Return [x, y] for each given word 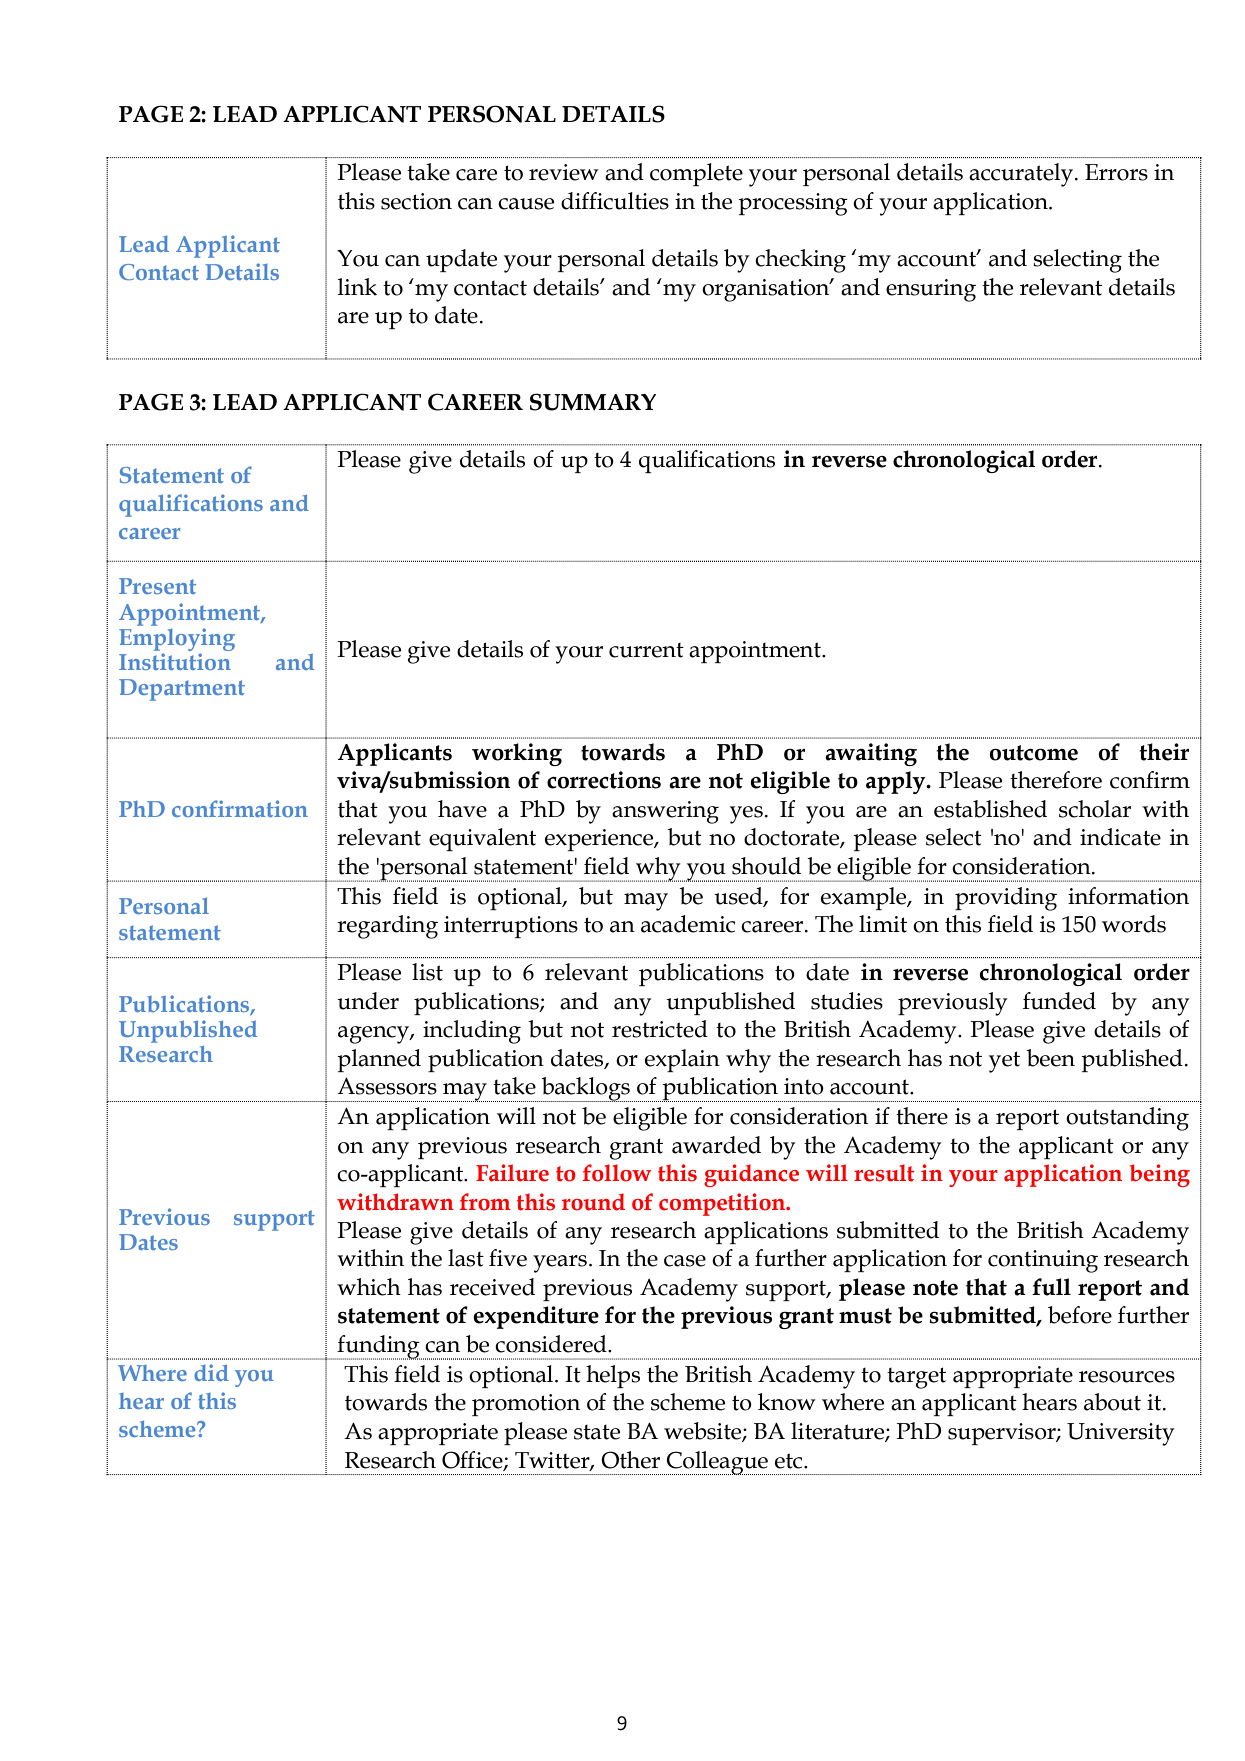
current [646, 650]
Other [630, 1460]
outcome [1034, 753]
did [211, 1372]
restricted [660, 1029]
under [368, 1001]
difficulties [615, 201]
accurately [1022, 175]
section [416, 201]
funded [1059, 1001]
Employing [177, 638]
